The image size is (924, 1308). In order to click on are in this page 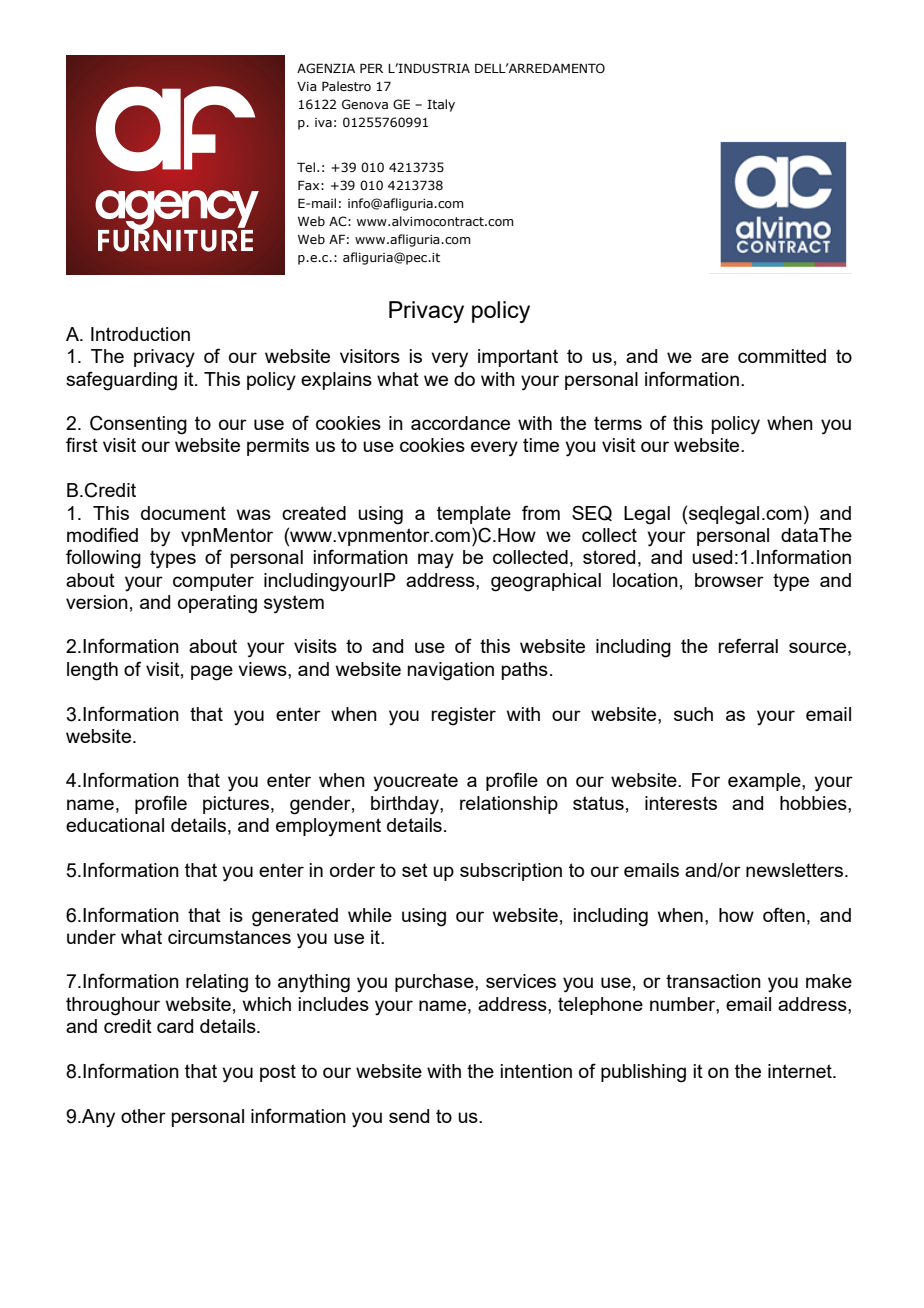, I will do `click(715, 357)`.
